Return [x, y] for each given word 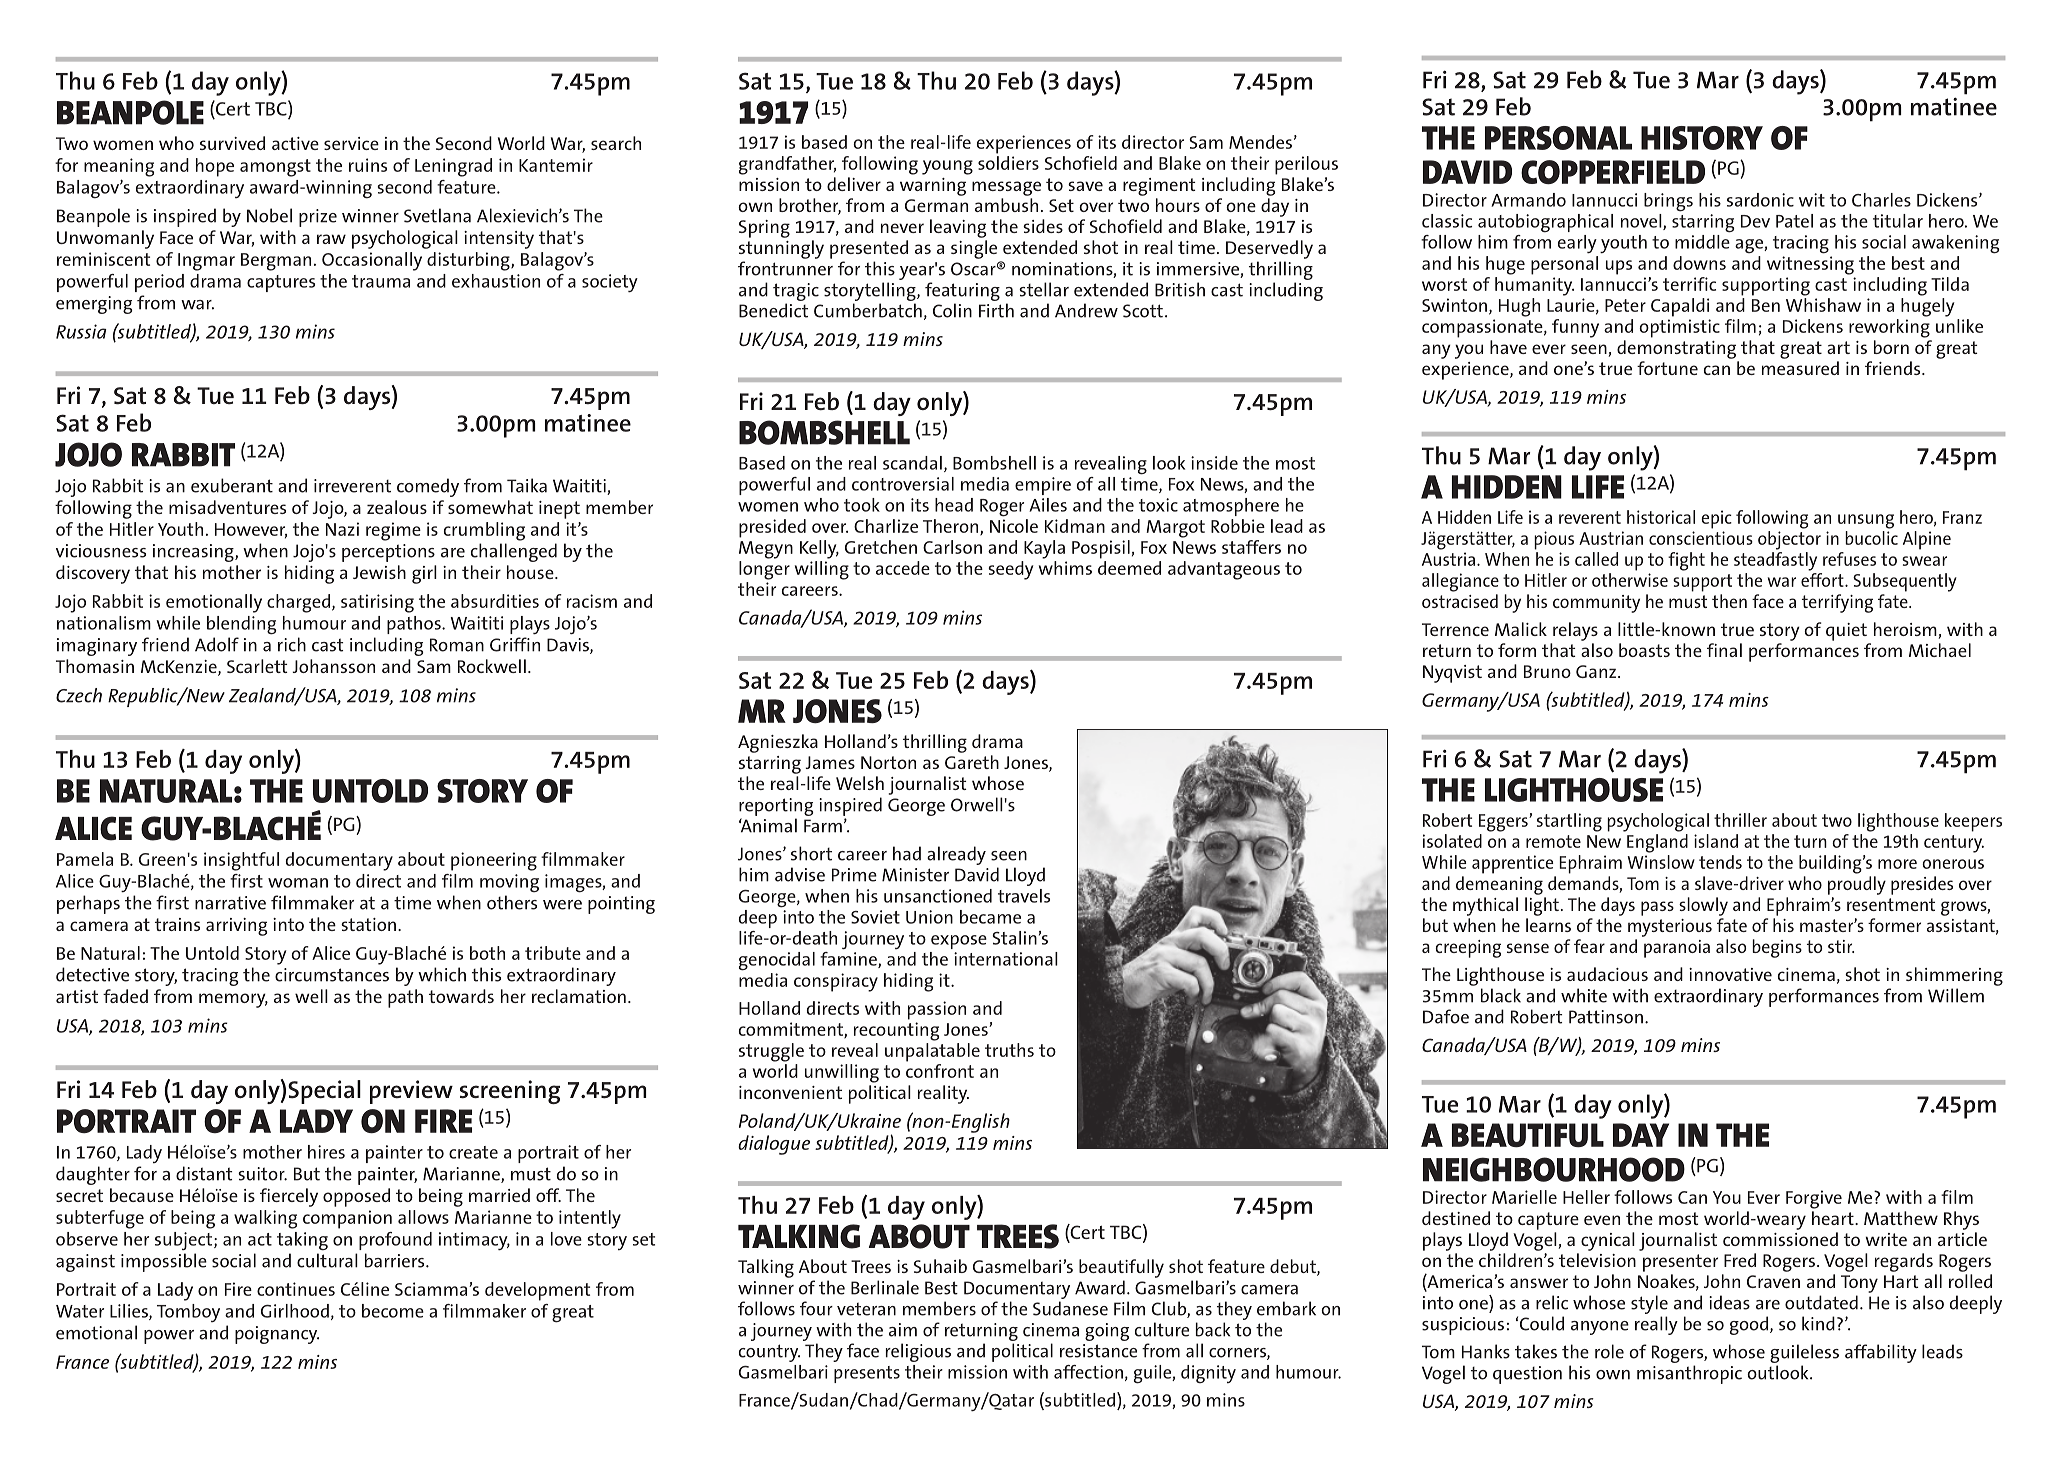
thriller [1740, 820]
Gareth [972, 762]
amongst [275, 168]
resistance [1098, 1351]
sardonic [1760, 200]
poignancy [277, 1335]
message [1006, 188]
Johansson [333, 666]
